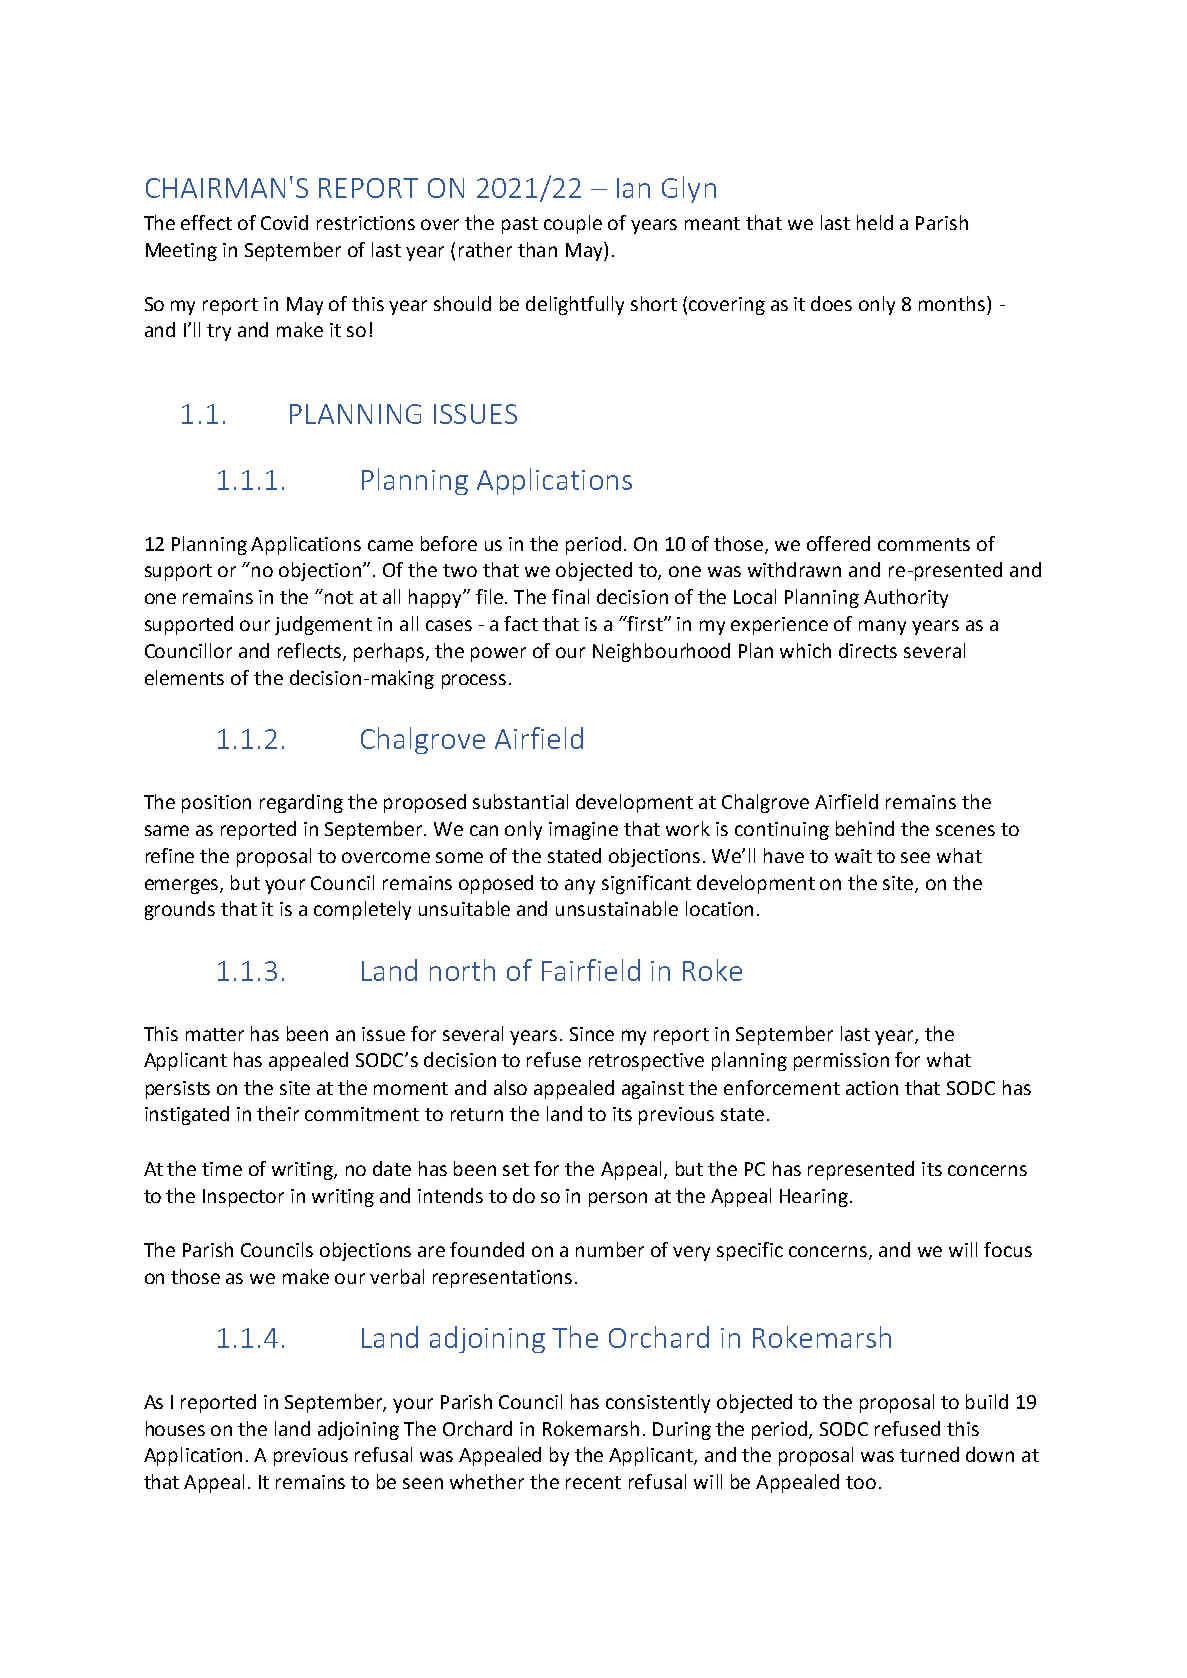  Describe the element at coordinates (865, 828) in the document. I see `behind` at that location.
